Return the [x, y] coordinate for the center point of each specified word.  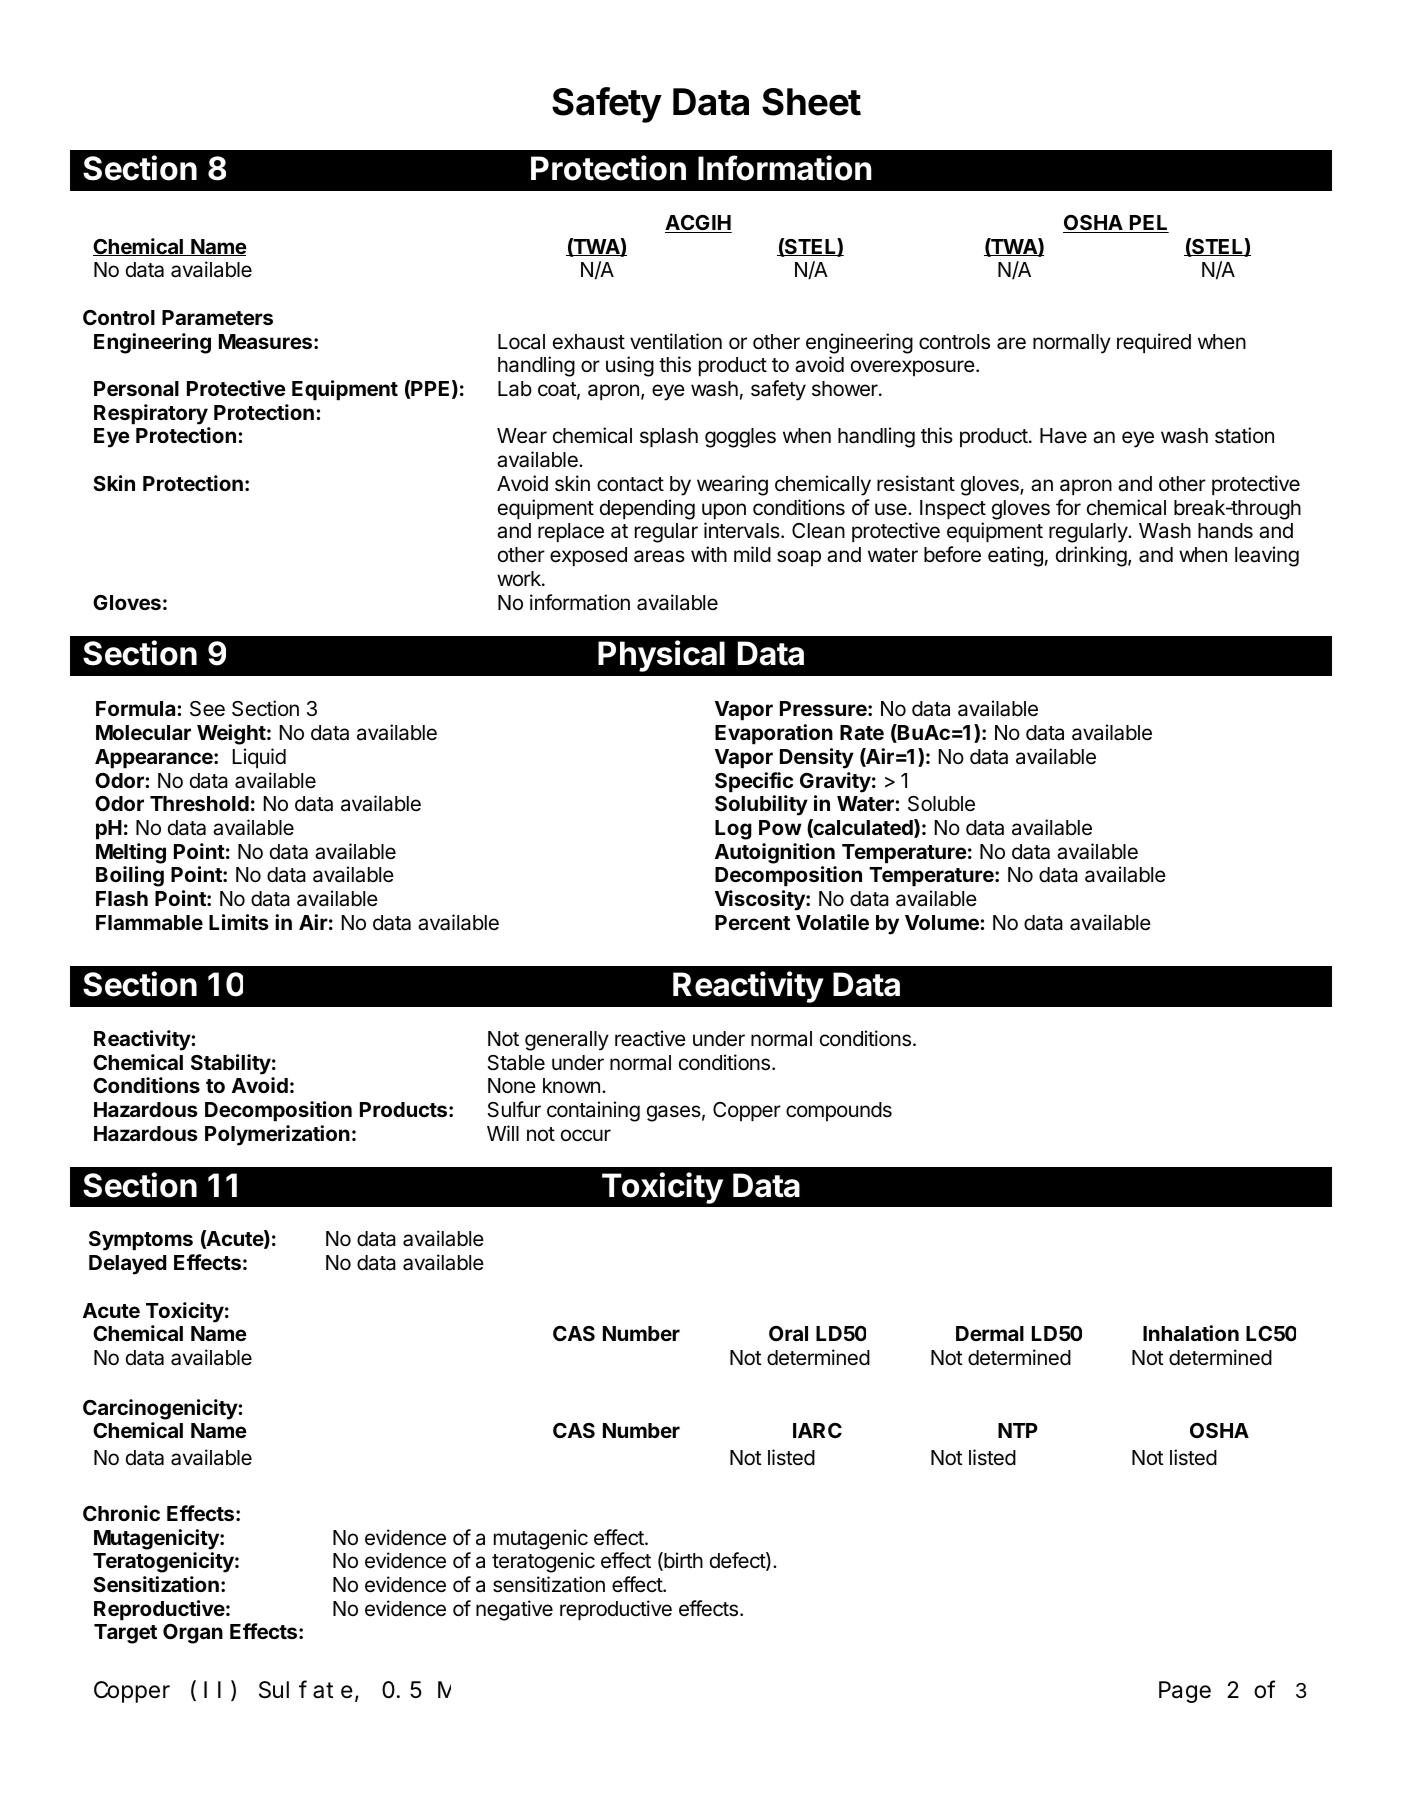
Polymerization [277, 1135]
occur [586, 1135]
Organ [193, 1634]
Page [1185, 1693]
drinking [1091, 556]
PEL [1148, 224]
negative [514, 1610]
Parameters [217, 317]
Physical [661, 656]
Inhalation [1191, 1333]
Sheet [811, 102]
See [207, 709]
